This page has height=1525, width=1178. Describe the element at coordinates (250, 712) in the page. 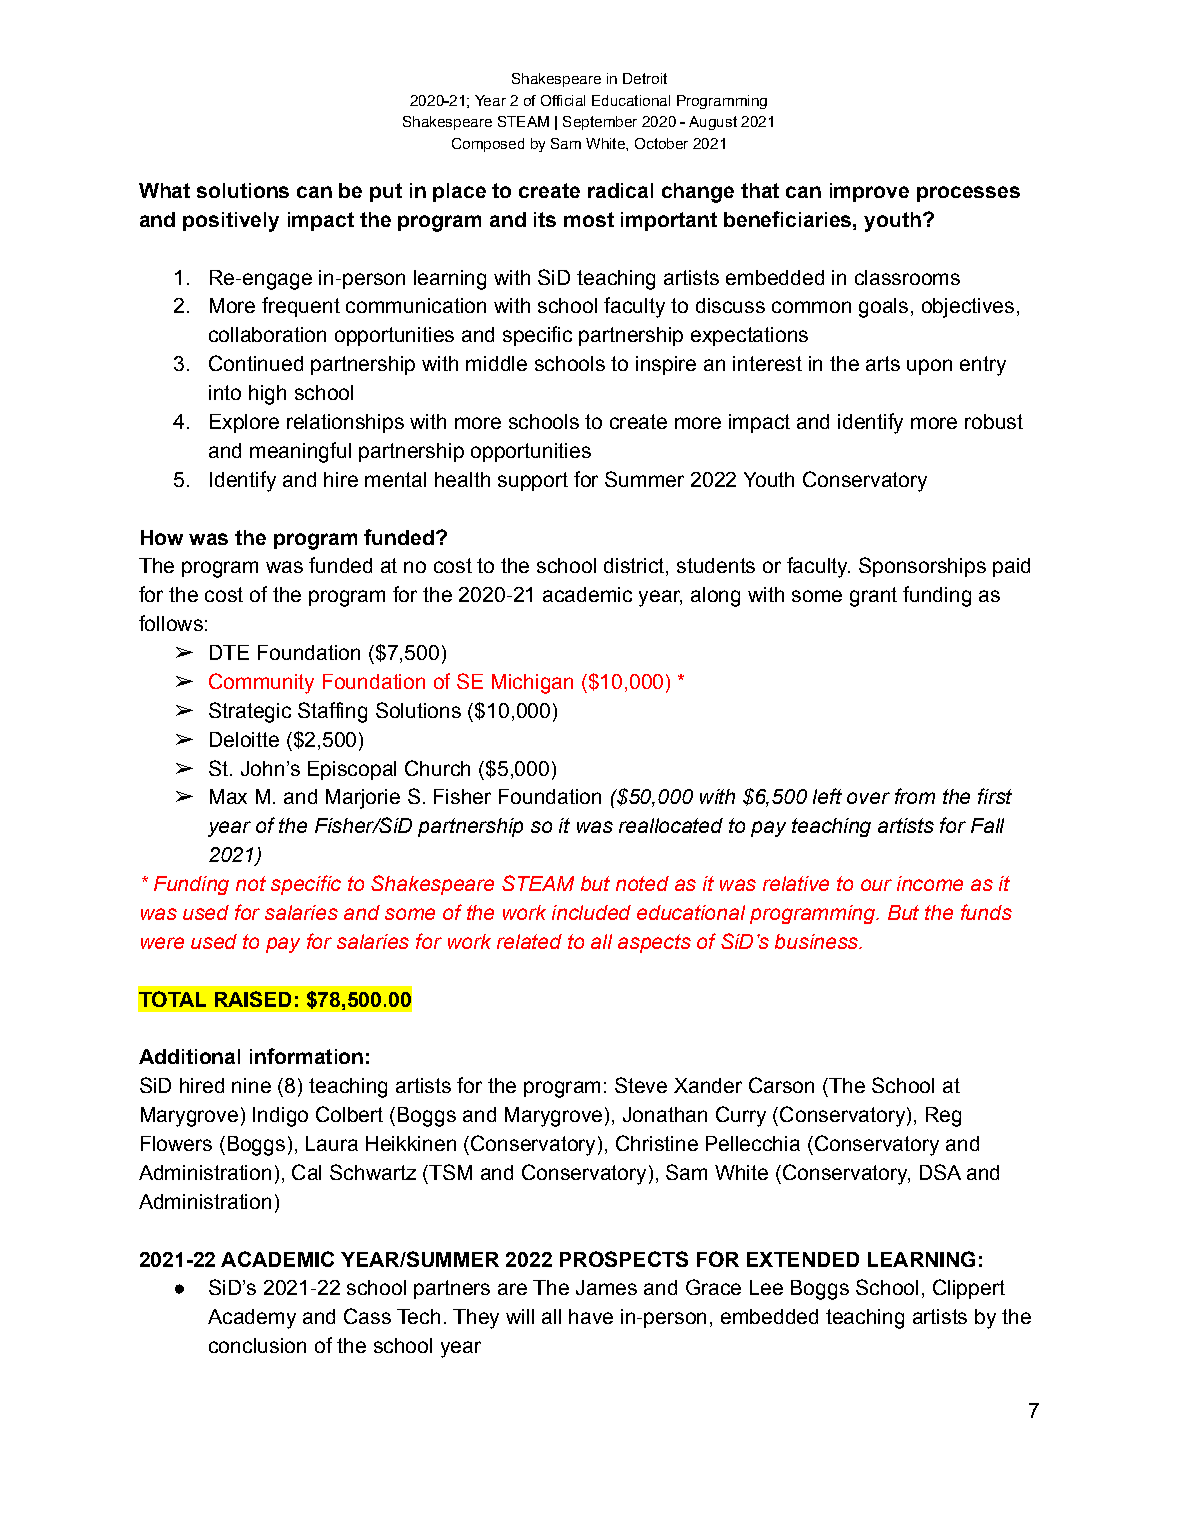

I see `Strategic` at that location.
